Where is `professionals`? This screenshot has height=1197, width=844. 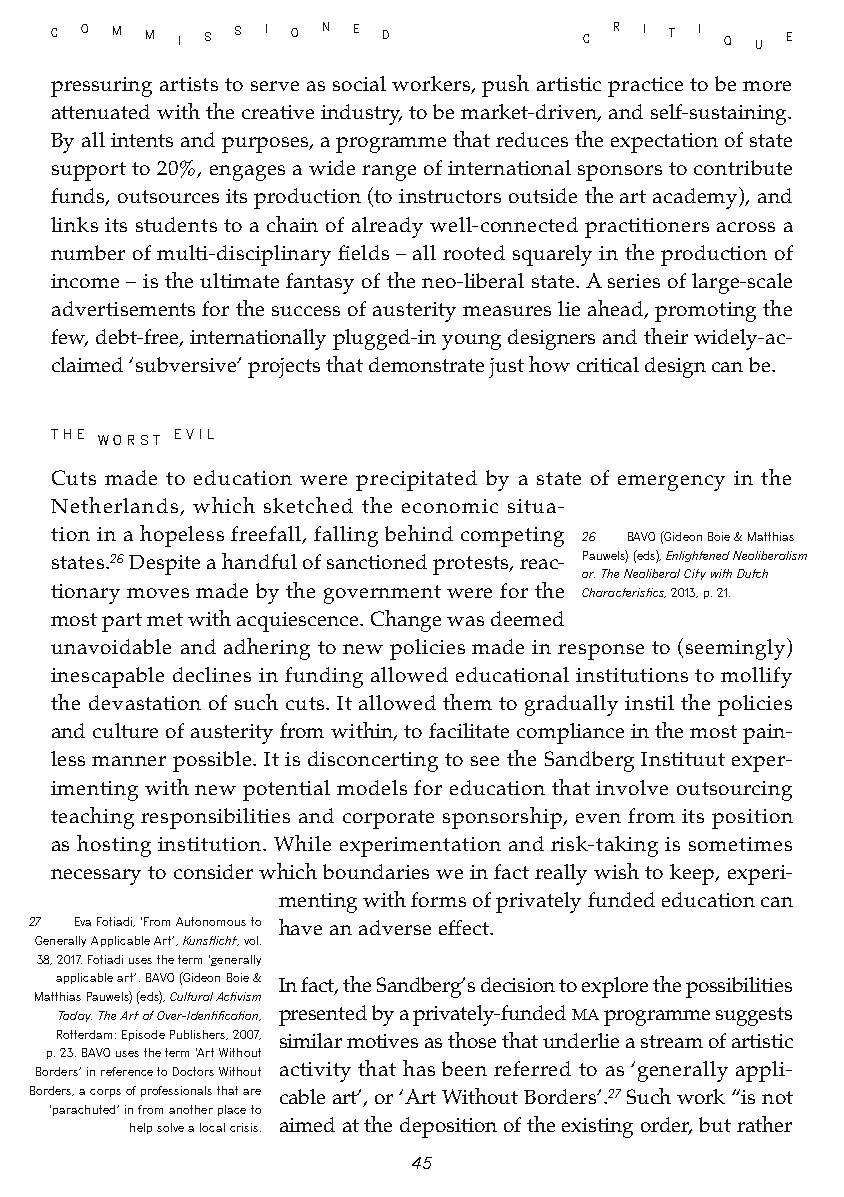 professionals is located at coordinates (176, 1091).
